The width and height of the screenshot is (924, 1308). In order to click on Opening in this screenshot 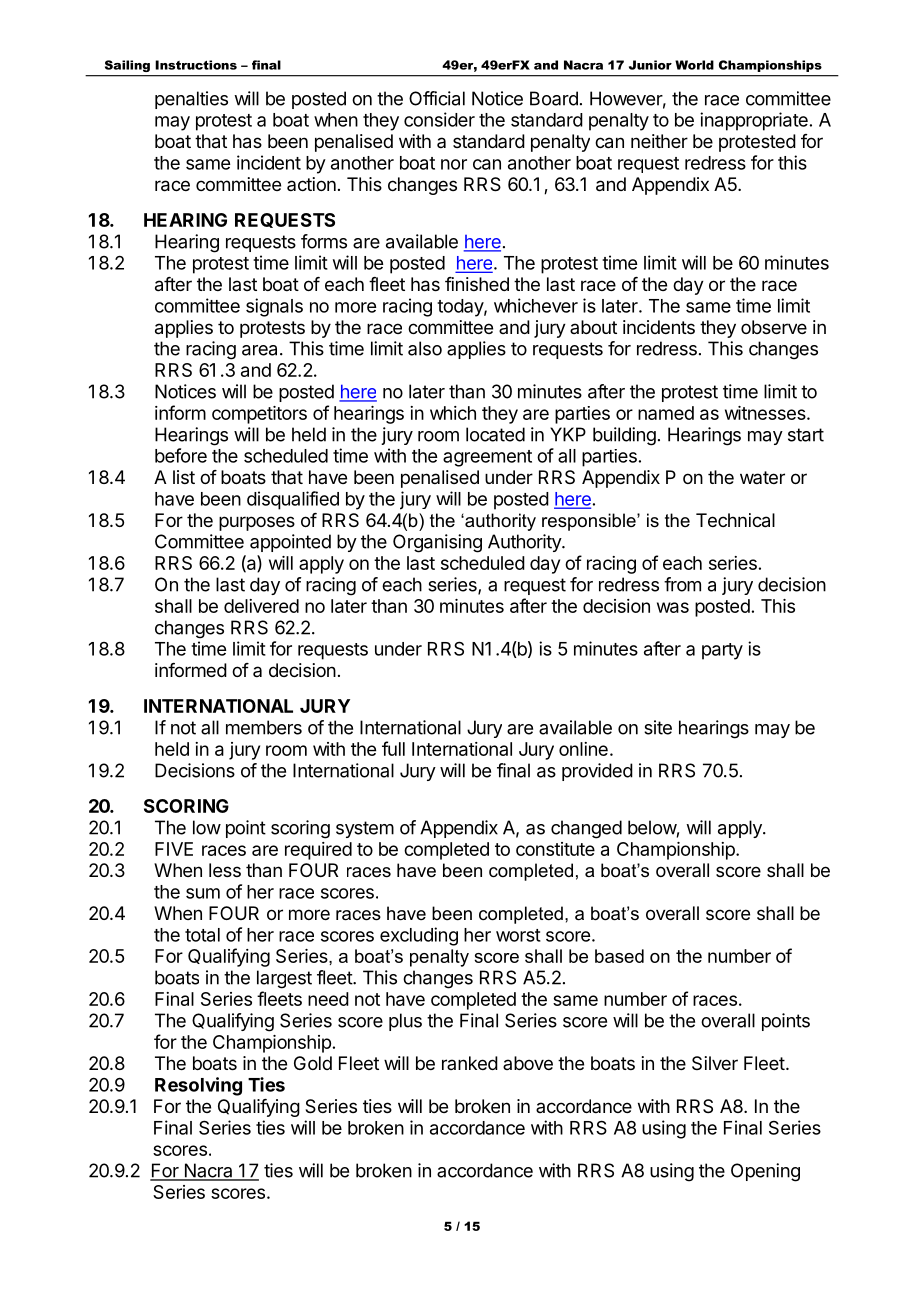, I will do `click(765, 1172)`.
